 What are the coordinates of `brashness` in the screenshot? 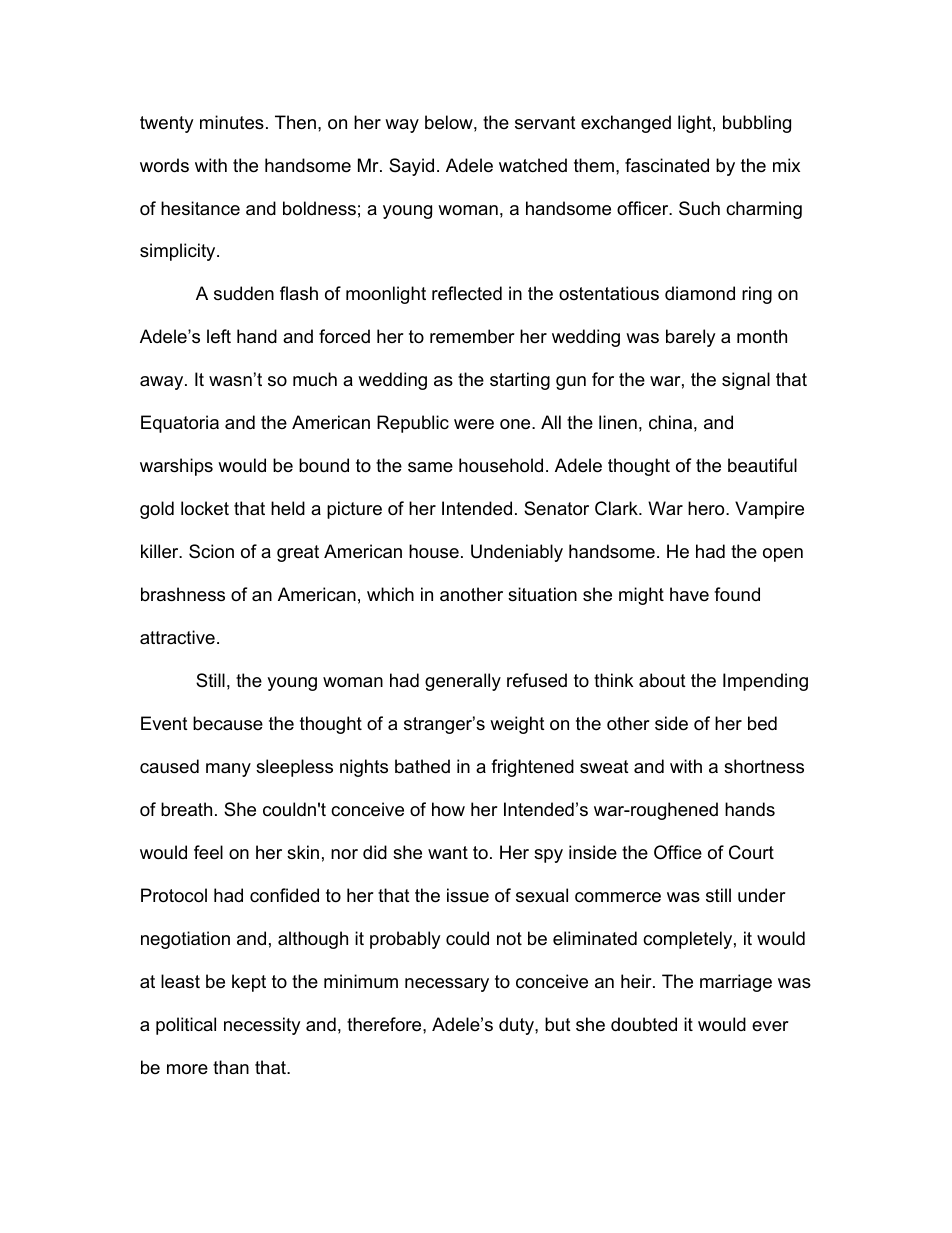 It's located at (183, 594).
